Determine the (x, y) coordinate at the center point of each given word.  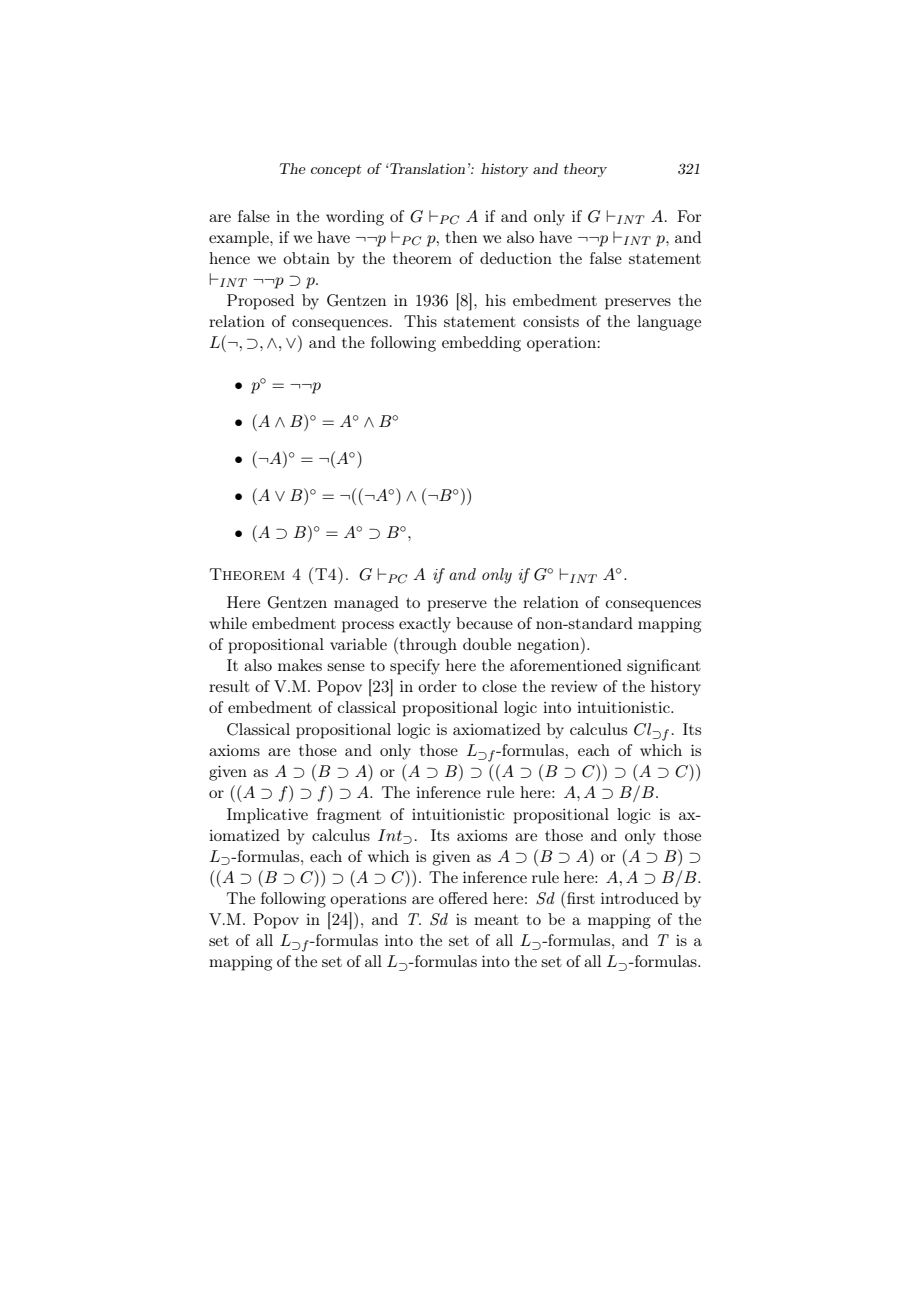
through (427, 645)
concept (336, 170)
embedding (481, 344)
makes (300, 665)
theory (585, 170)
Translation (426, 168)
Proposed (260, 302)
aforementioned (566, 665)
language (669, 323)
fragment (349, 816)
